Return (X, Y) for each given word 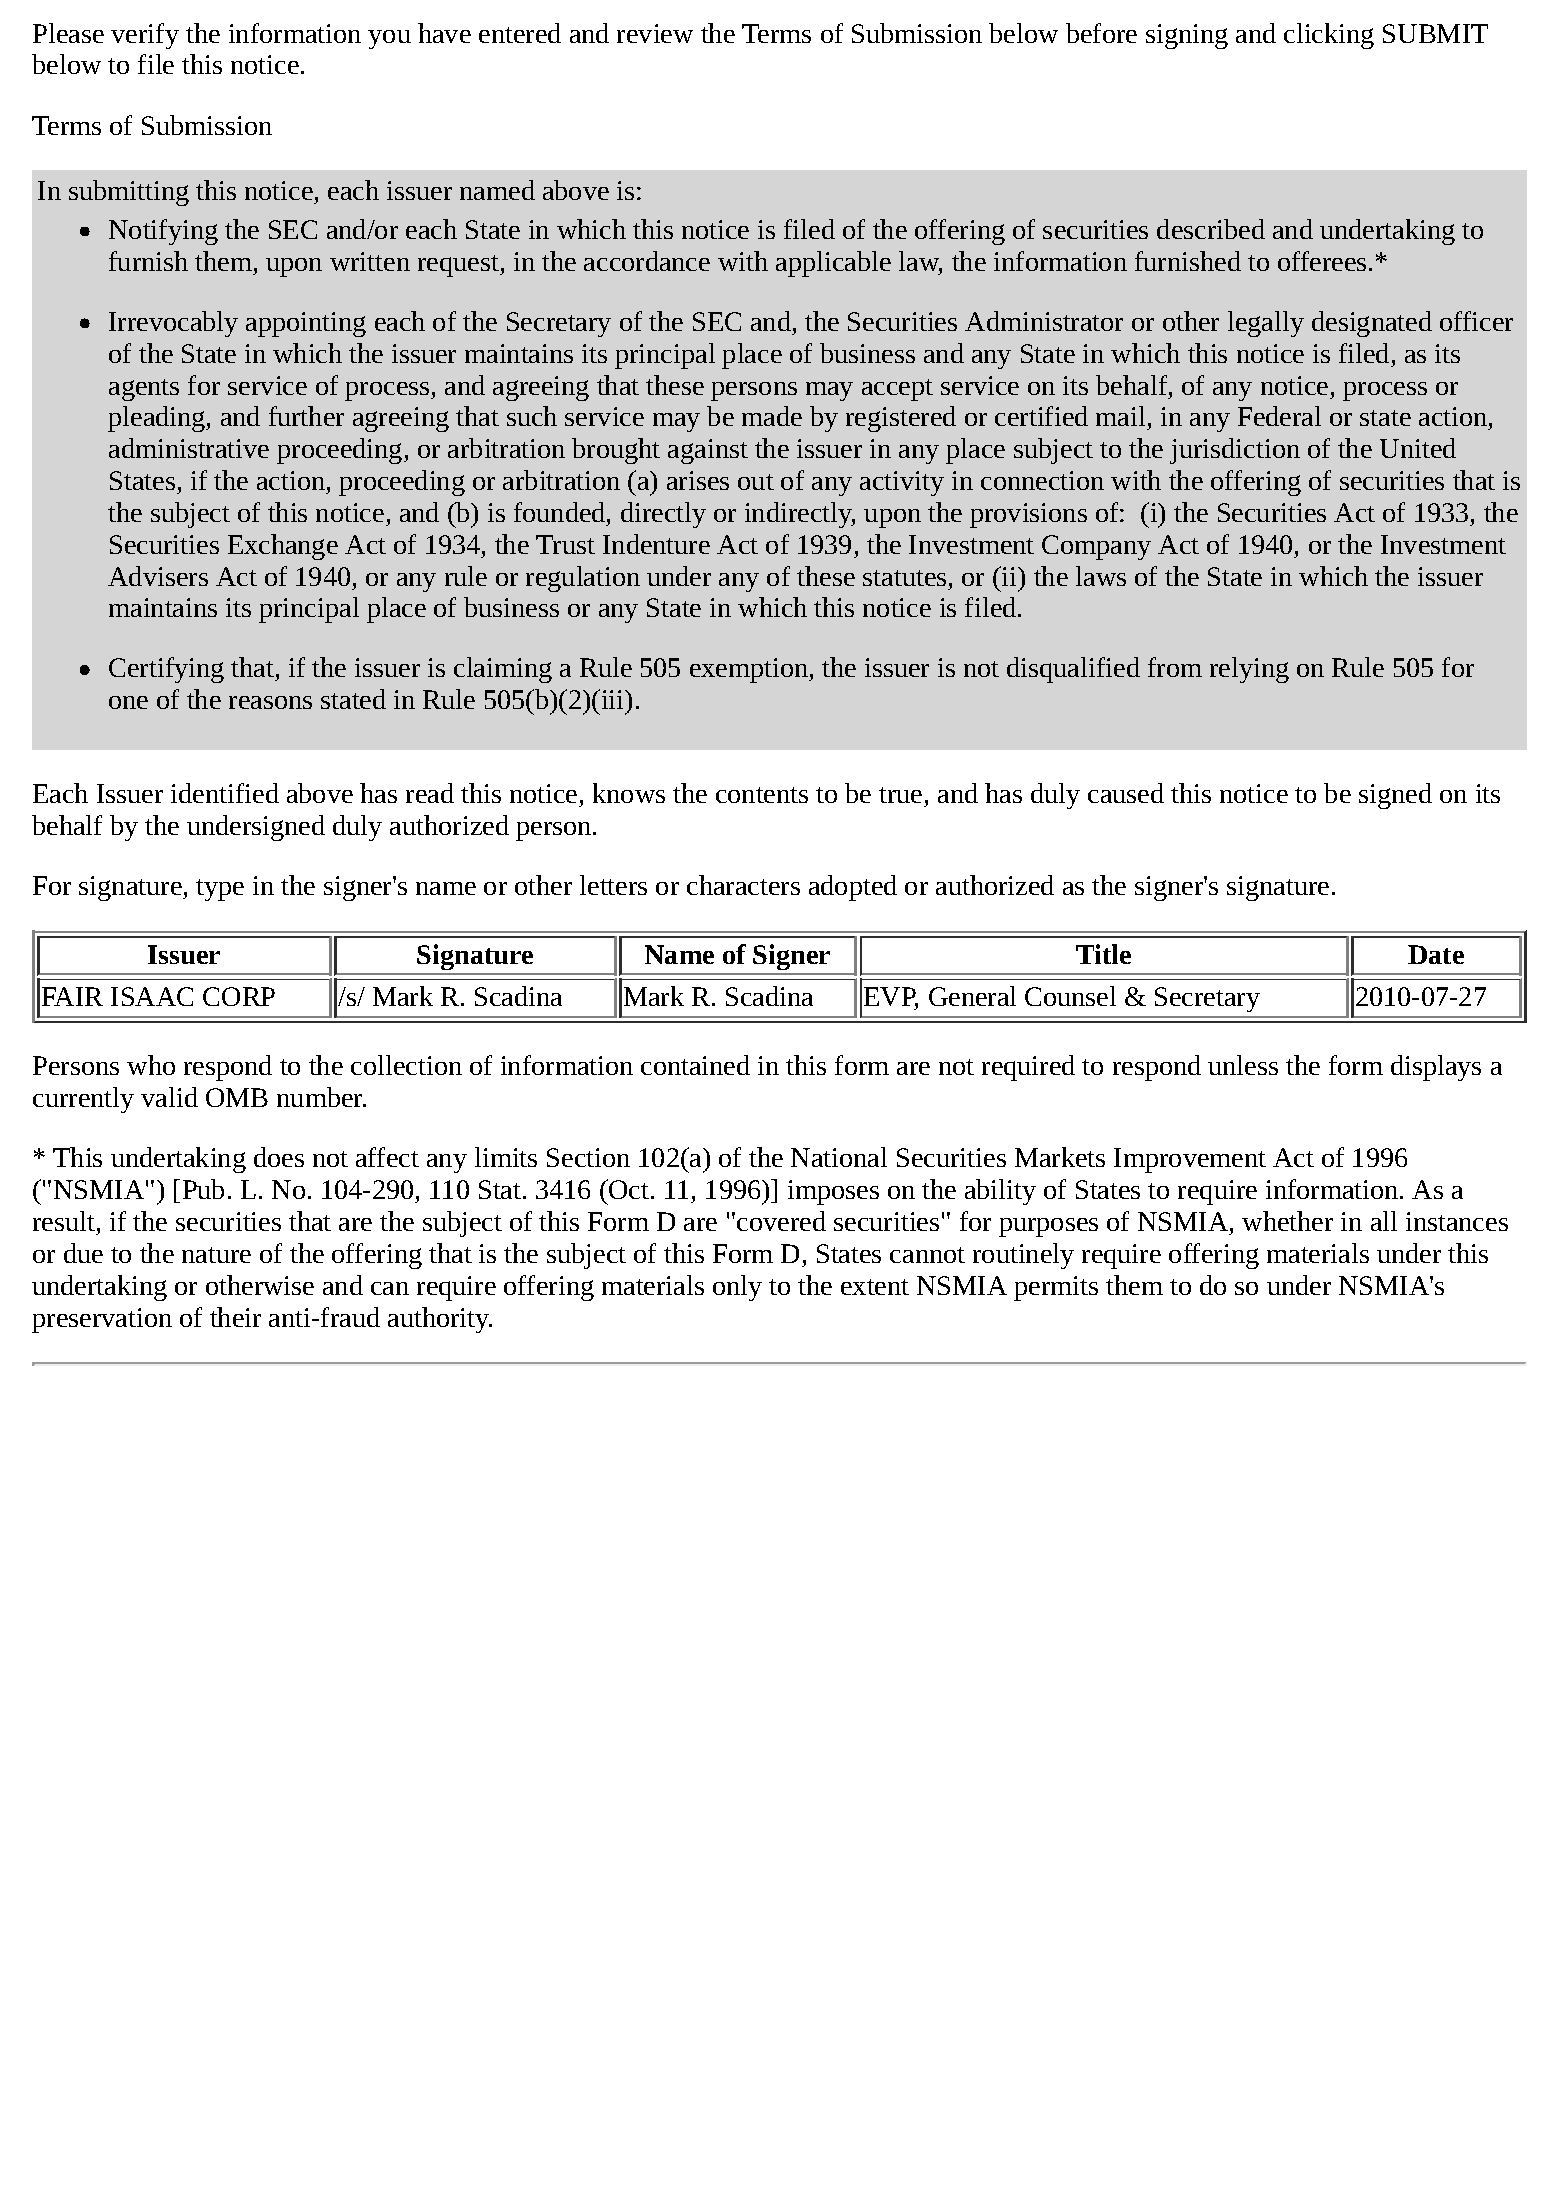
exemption (750, 670)
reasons (270, 702)
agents (144, 390)
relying (1249, 670)
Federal (1279, 416)
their (235, 1317)
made (772, 416)
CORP (239, 996)
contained (695, 1065)
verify (145, 36)
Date (1436, 954)
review (655, 33)
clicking (1329, 36)
